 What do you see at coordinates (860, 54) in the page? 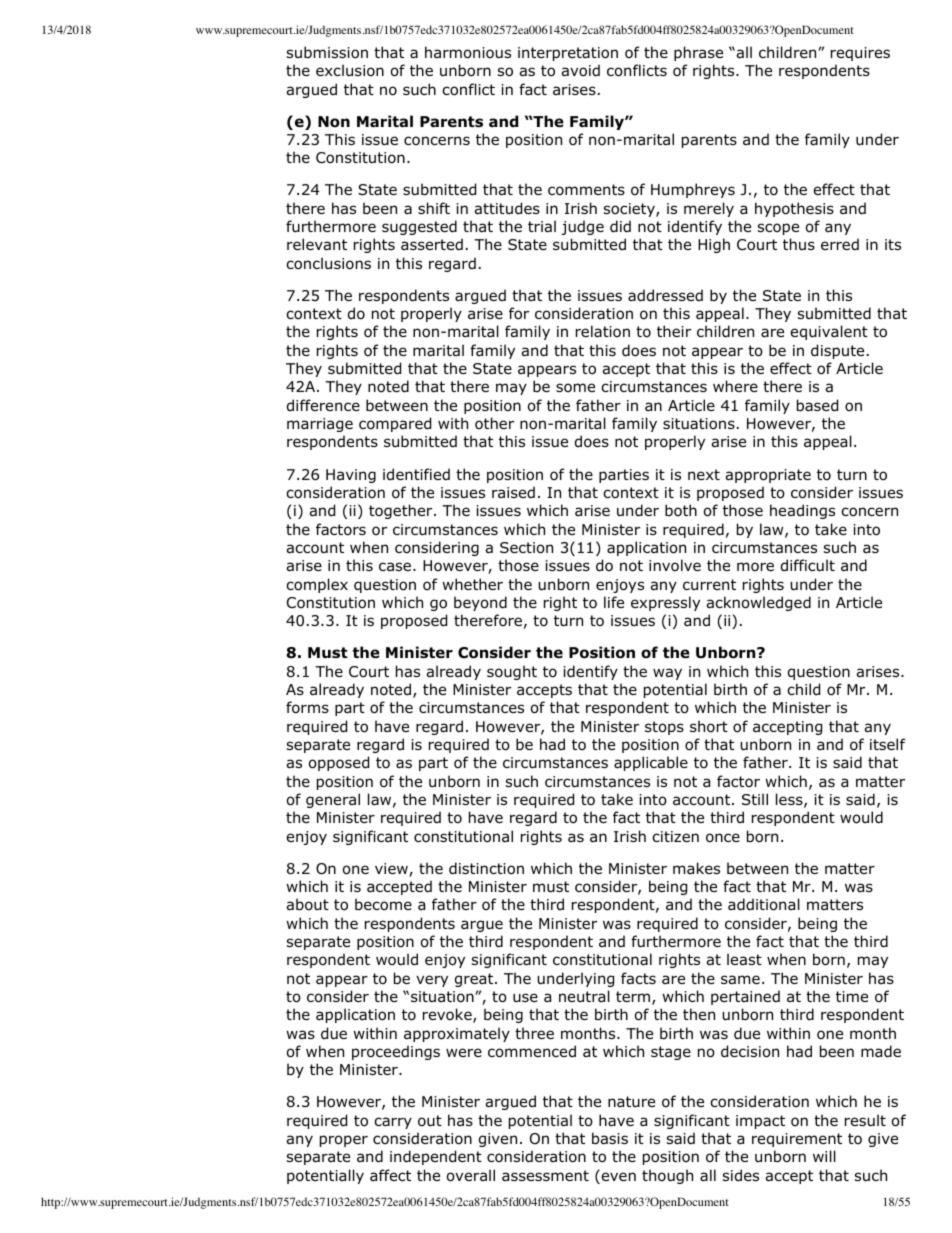
I see `requires` at bounding box center [860, 54].
